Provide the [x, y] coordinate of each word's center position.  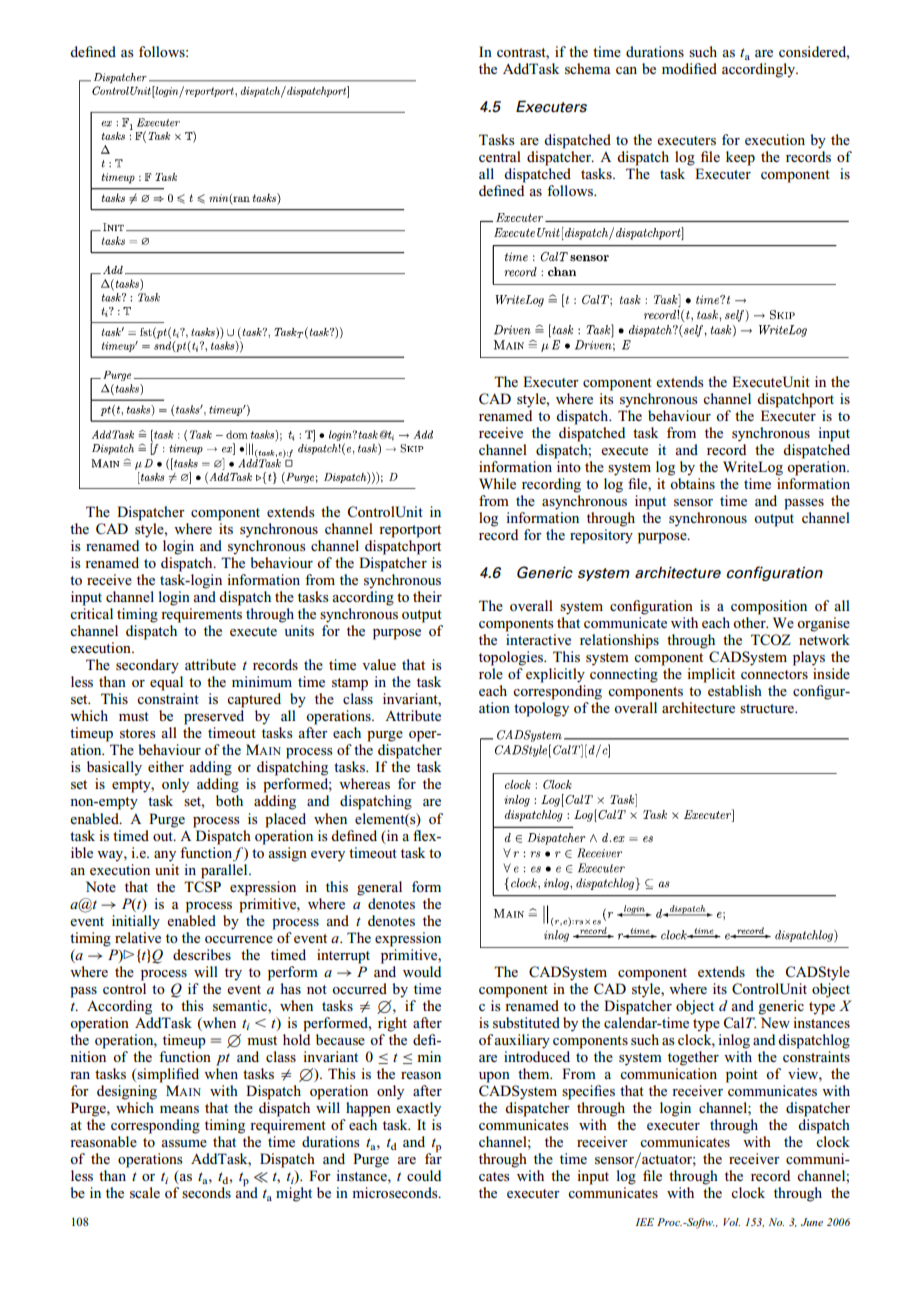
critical [91, 613]
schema [588, 68]
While [497, 483]
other [750, 621]
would [422, 971]
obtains [692, 483]
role [491, 672]
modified [689, 68]
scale [145, 1192]
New [775, 1022]
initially [136, 922]
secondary [147, 666]
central [500, 156]
